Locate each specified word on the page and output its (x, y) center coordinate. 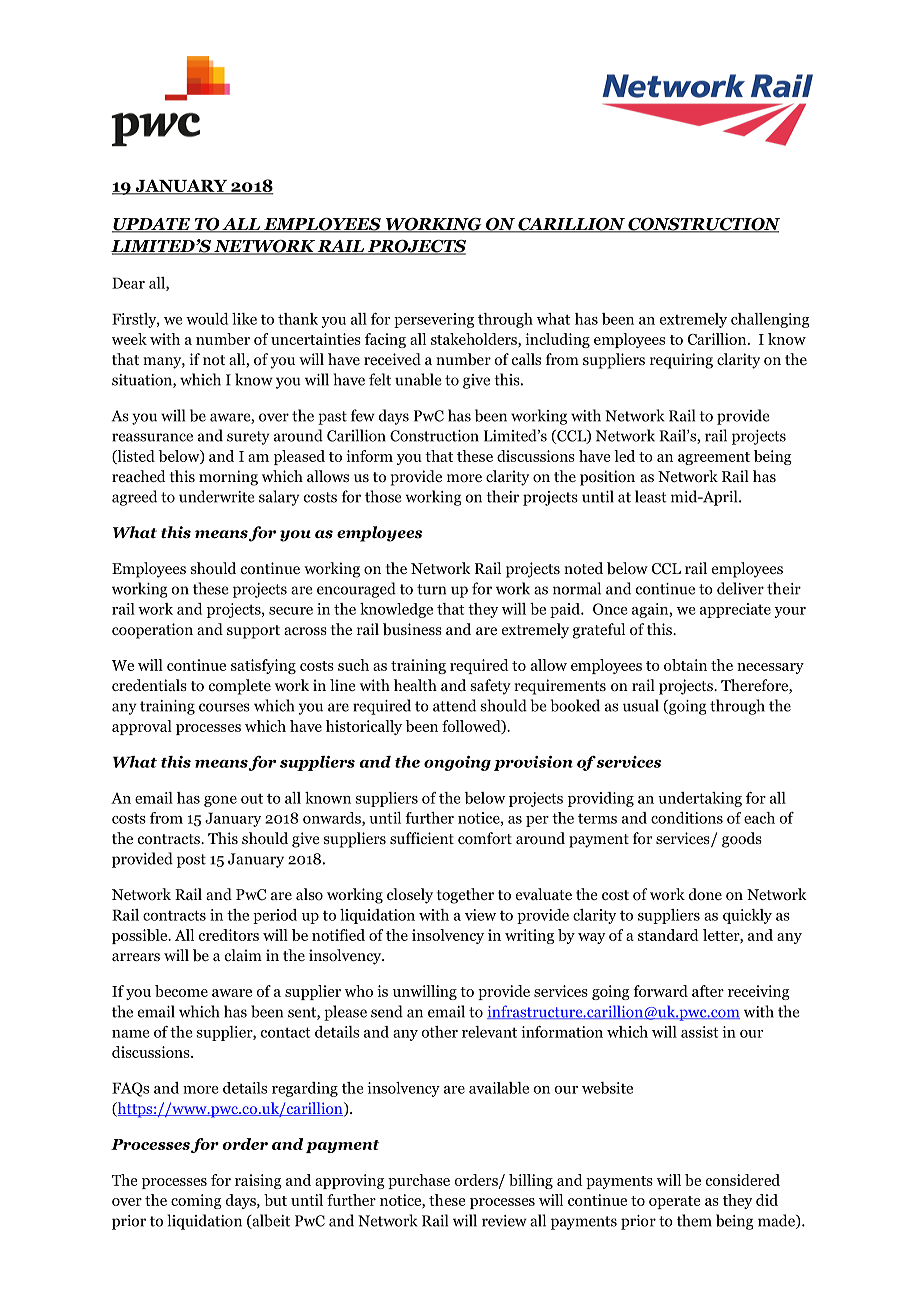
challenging (770, 320)
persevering (434, 320)
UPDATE (152, 225)
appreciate (735, 610)
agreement (714, 458)
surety (248, 438)
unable (418, 379)
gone (220, 801)
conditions (687, 818)
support (253, 632)
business (412, 629)
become (181, 991)
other (439, 1032)
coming (196, 1201)
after (708, 991)
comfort (485, 838)
